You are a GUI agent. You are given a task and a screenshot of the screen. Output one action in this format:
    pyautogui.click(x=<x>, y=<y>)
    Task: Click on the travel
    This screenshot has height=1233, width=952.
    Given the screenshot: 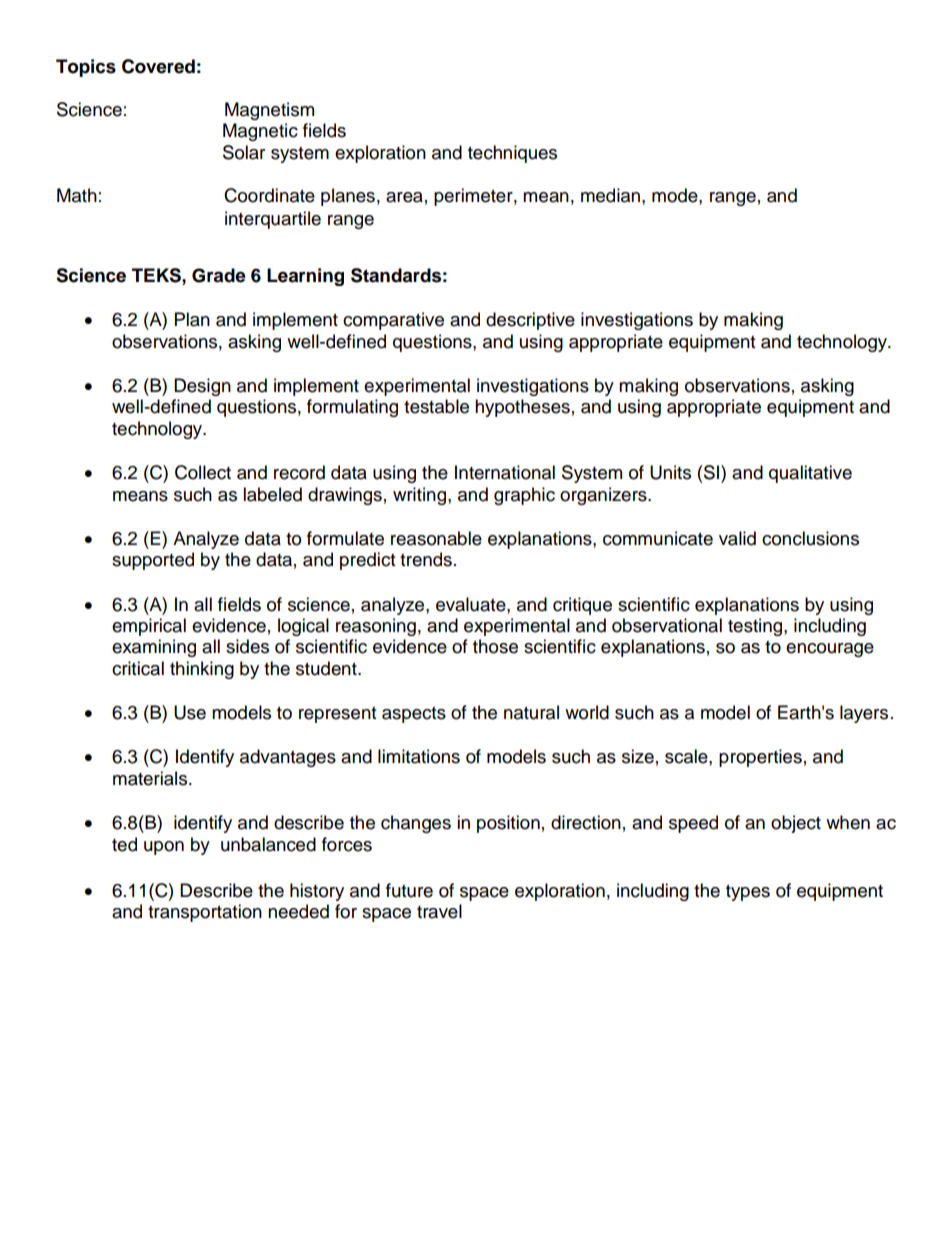 What is the action you would take?
    pyautogui.click(x=439, y=911)
